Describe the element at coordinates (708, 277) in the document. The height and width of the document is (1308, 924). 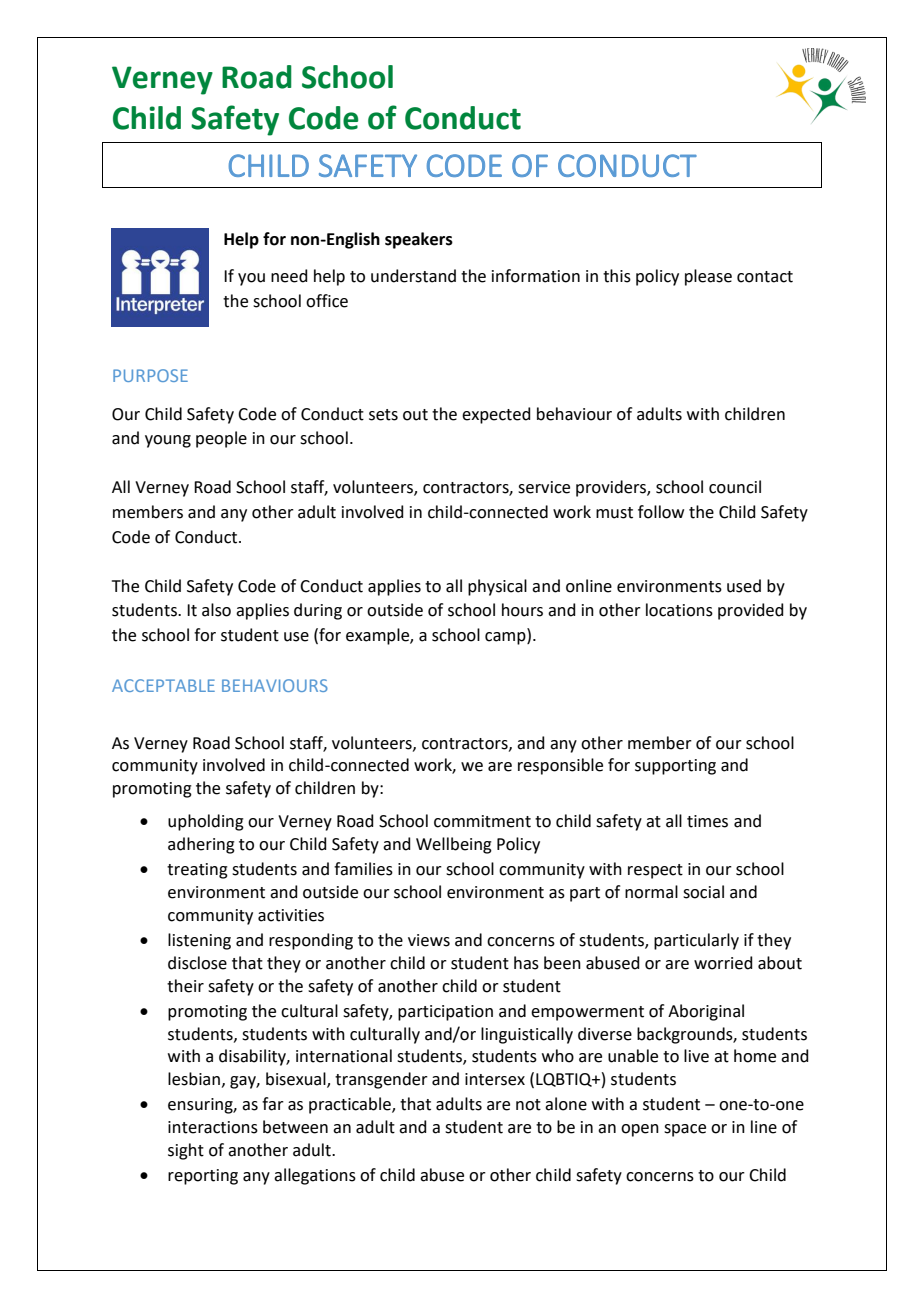
I see `please` at that location.
